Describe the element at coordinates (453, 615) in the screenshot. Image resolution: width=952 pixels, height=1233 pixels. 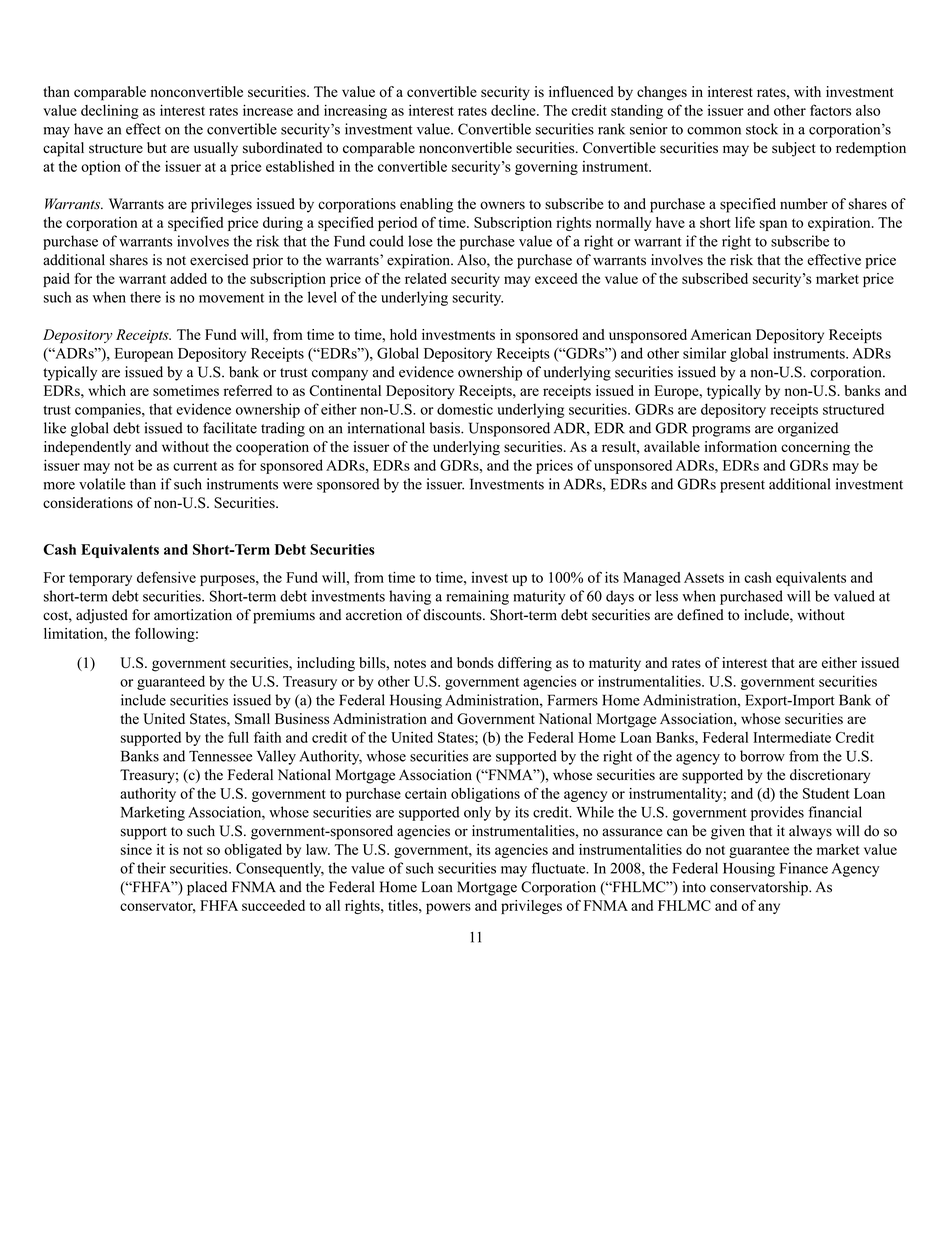
I see `discounts` at that location.
